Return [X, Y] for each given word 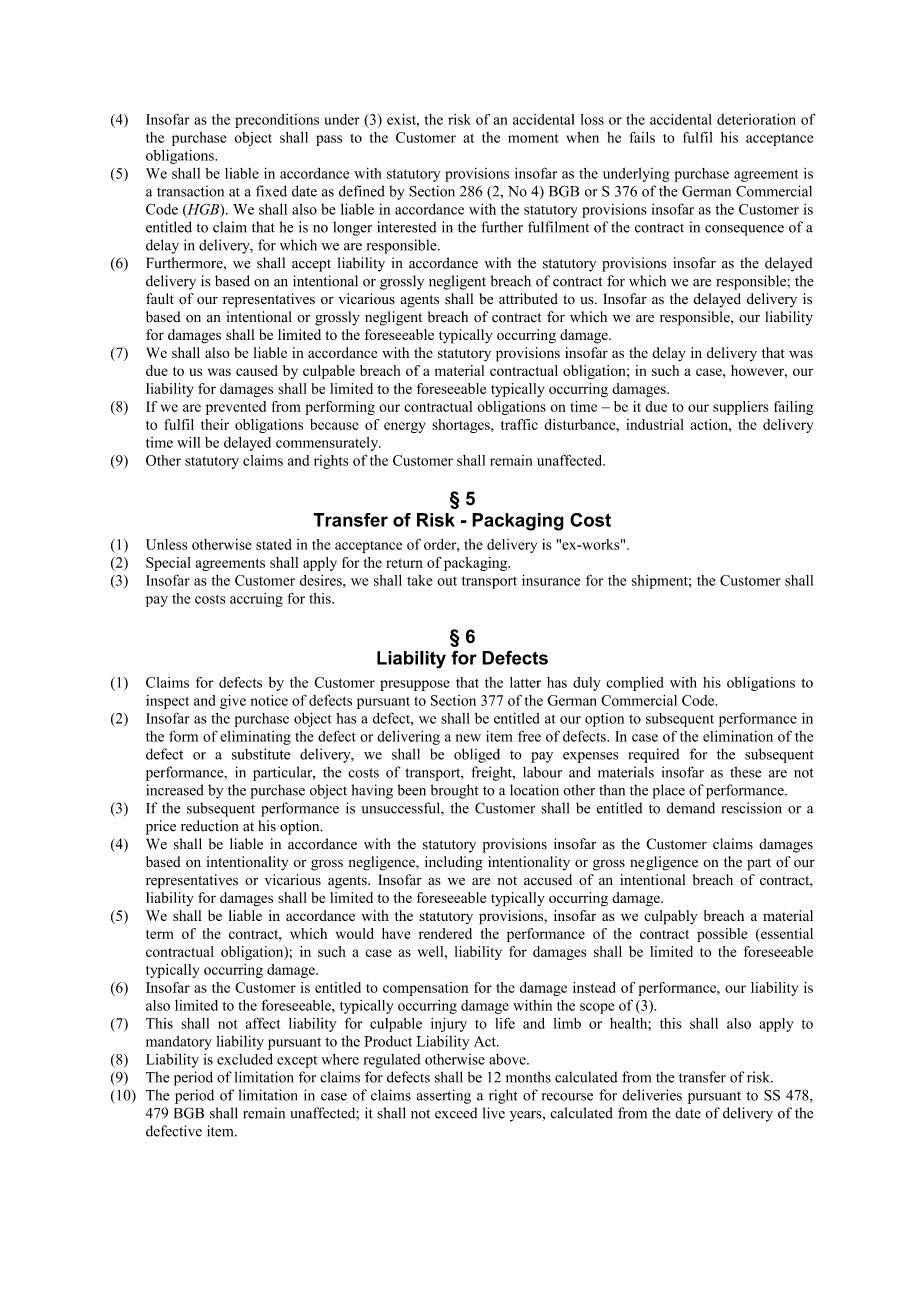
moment [533, 138]
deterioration [756, 119]
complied [635, 684]
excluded [245, 1059]
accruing [256, 600]
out [447, 581]
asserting [443, 1096]
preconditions [277, 121]
